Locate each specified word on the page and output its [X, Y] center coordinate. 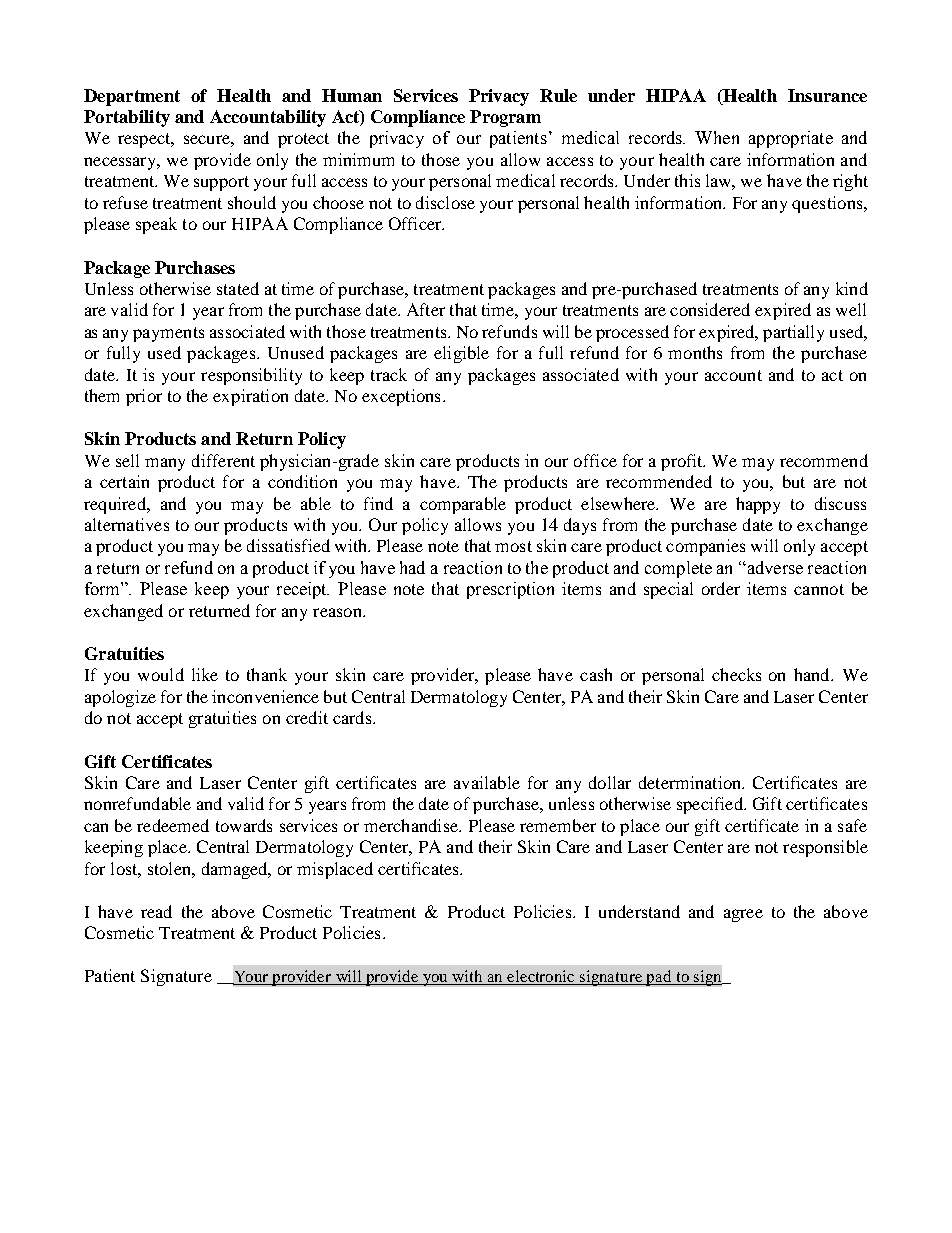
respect [145, 140]
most [513, 546]
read [156, 911]
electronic [542, 977]
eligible [461, 354]
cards [353, 717]
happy [758, 505]
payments [168, 334]
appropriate [791, 139]
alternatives [127, 524]
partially [793, 333]
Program [505, 118]
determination [691, 782]
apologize [120, 698]
